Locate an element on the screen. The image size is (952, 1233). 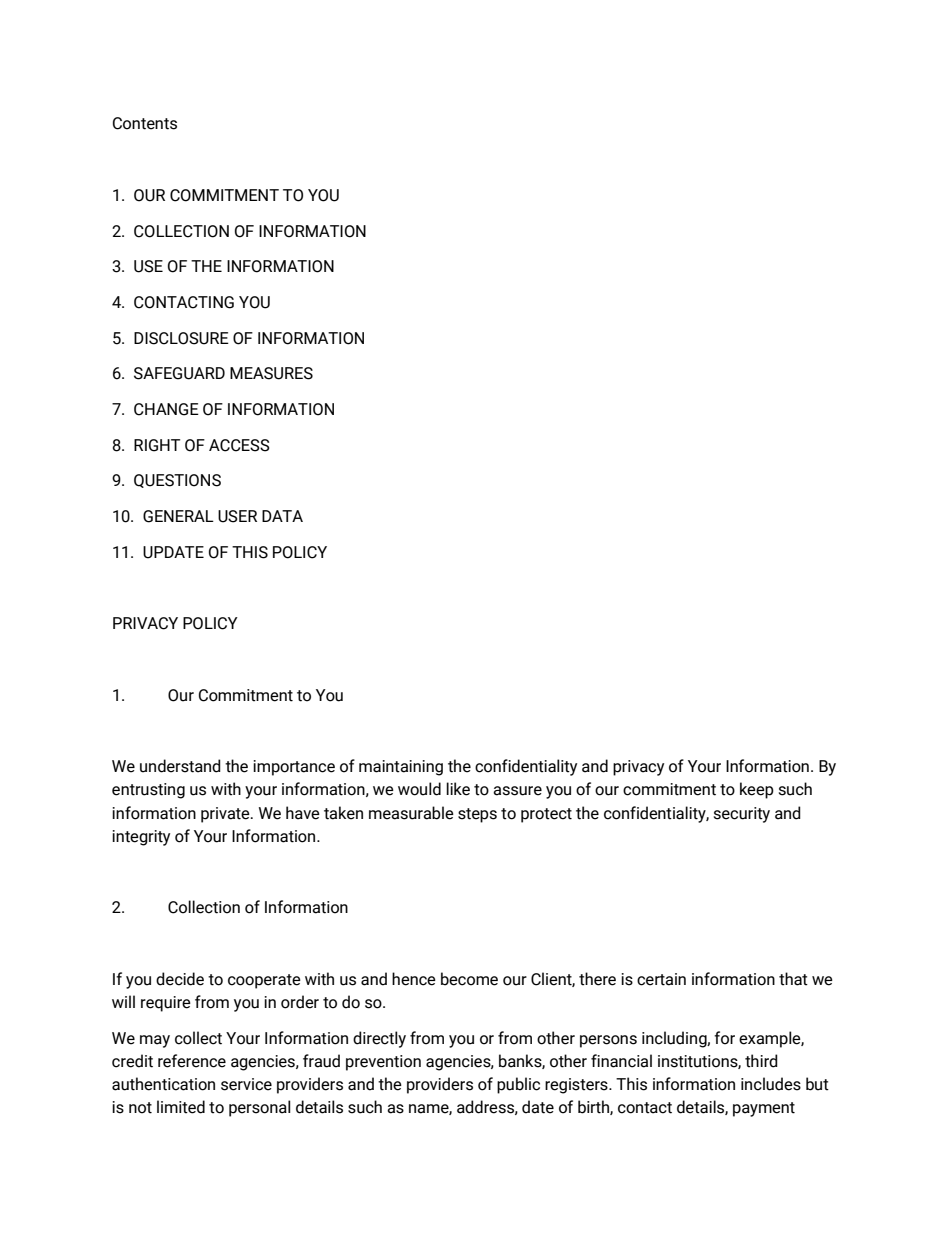
keep is located at coordinates (757, 790).
